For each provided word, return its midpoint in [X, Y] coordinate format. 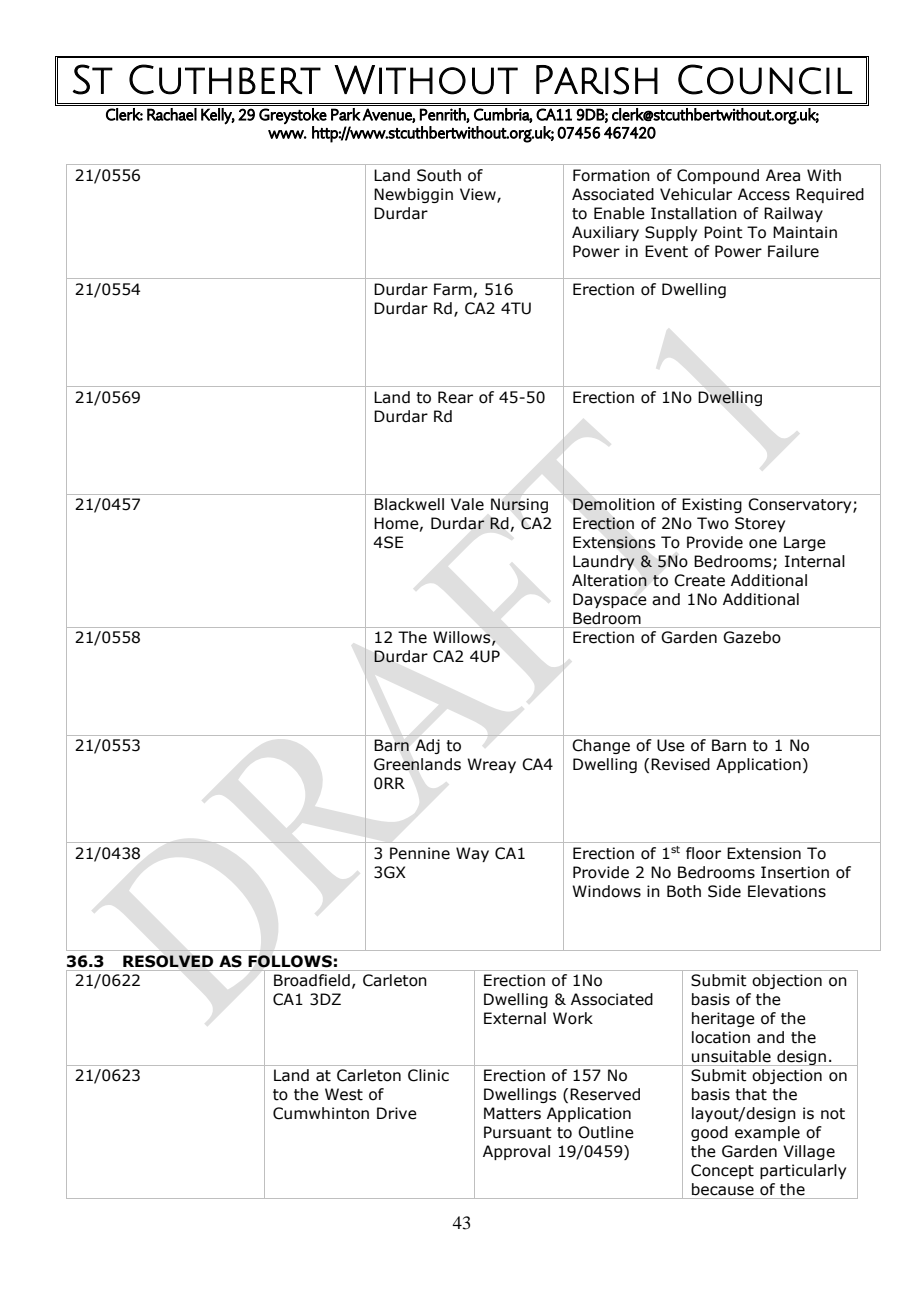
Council [765, 79]
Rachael [172, 114]
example [767, 1133]
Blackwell [409, 504]
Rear [455, 397]
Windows [606, 891]
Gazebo [752, 637]
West [344, 1094]
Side [724, 891]
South [439, 175]
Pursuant [518, 1132]
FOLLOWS [290, 961]
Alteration [609, 580]
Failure [793, 251]
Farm [453, 289]
